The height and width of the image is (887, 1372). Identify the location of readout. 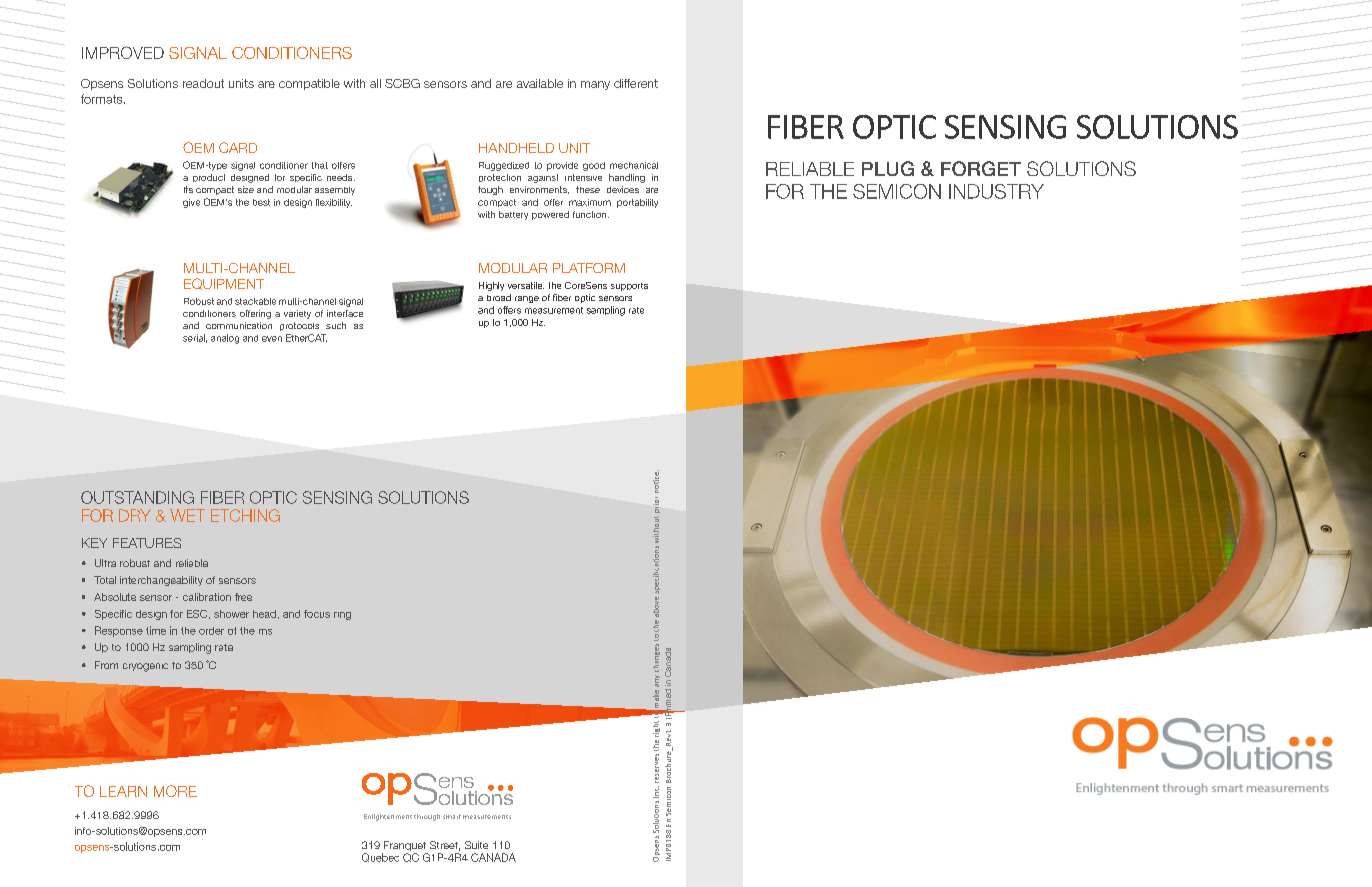
(203, 83).
